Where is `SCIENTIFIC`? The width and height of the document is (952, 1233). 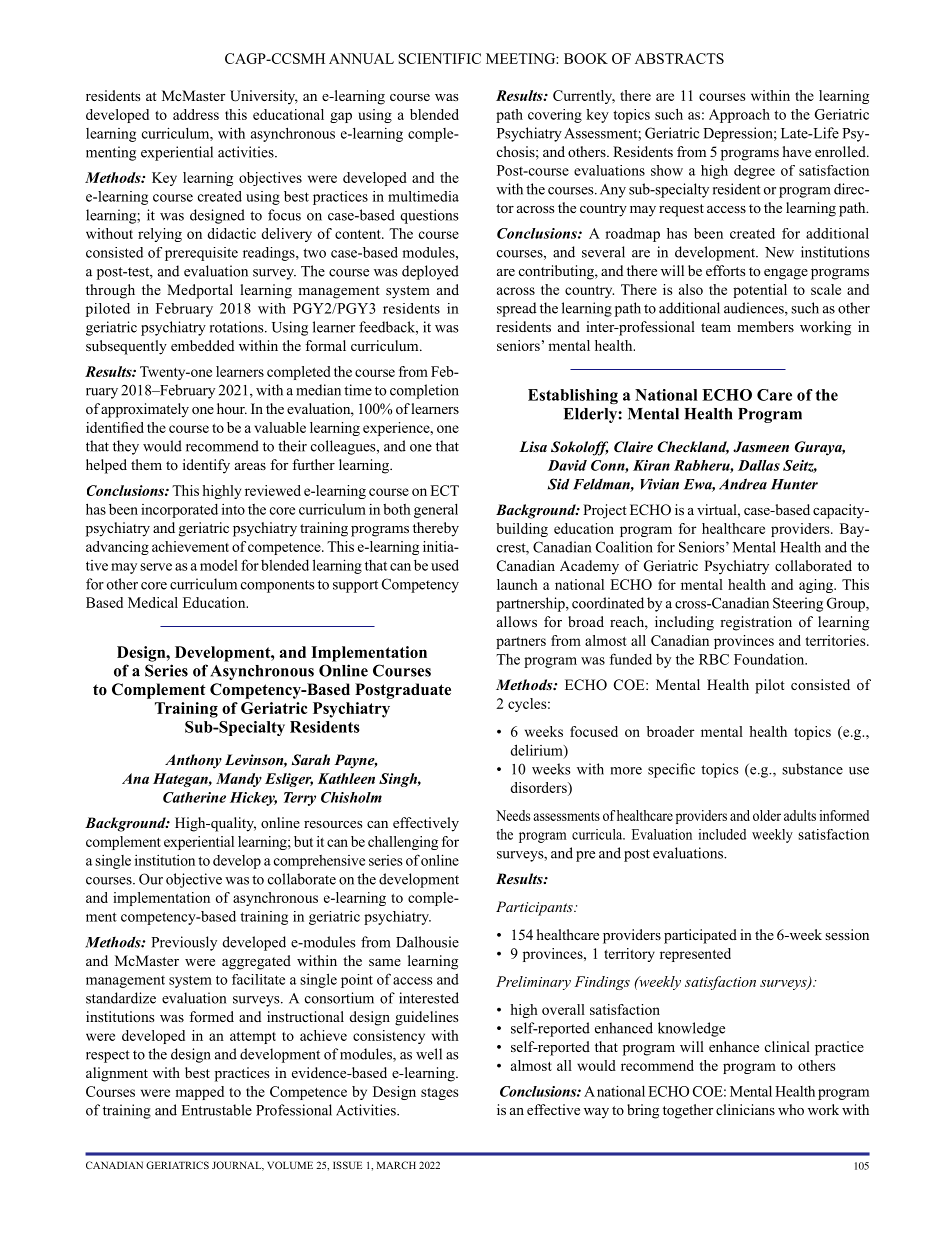 SCIENTIFIC is located at coordinates (439, 58).
